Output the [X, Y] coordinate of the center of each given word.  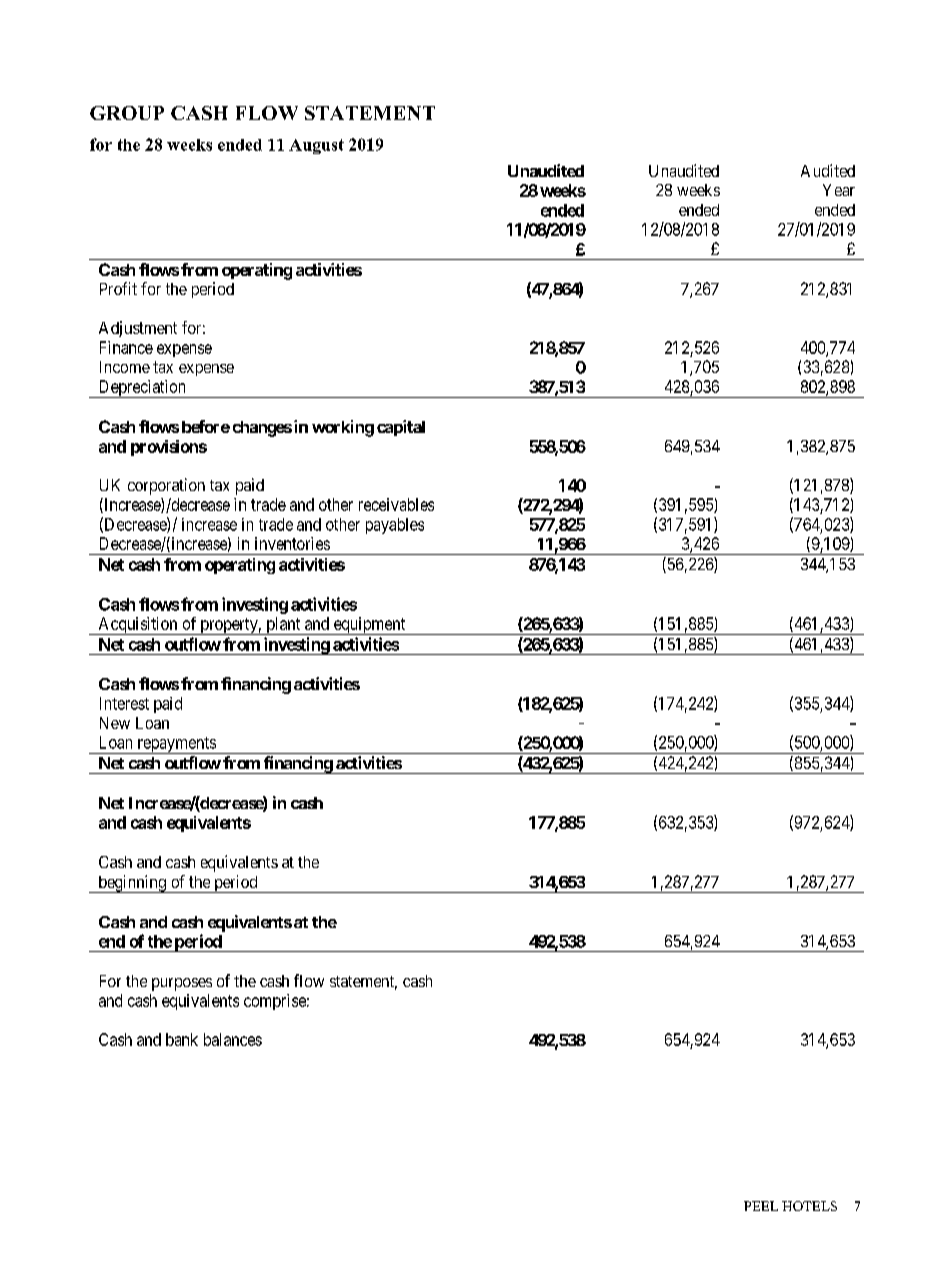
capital [401, 428]
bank [182, 1039]
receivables [396, 504]
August [316, 146]
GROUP [127, 113]
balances [233, 1039]
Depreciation [142, 389]
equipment [369, 626]
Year [839, 190]
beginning [132, 884]
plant [283, 626]
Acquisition [138, 626]
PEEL [761, 1206]
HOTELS [809, 1206]
